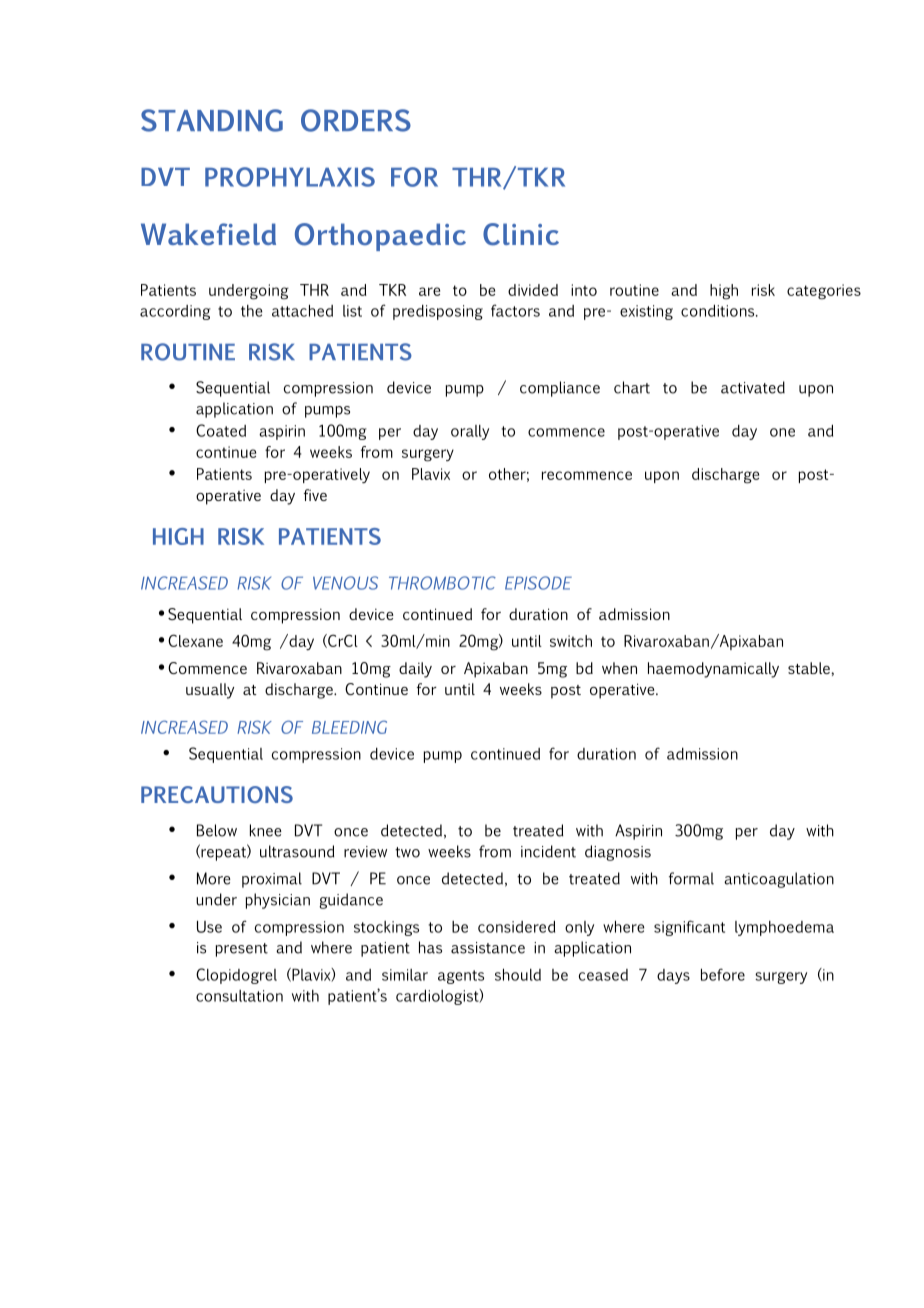  I want to click on usually, so click(210, 691).
